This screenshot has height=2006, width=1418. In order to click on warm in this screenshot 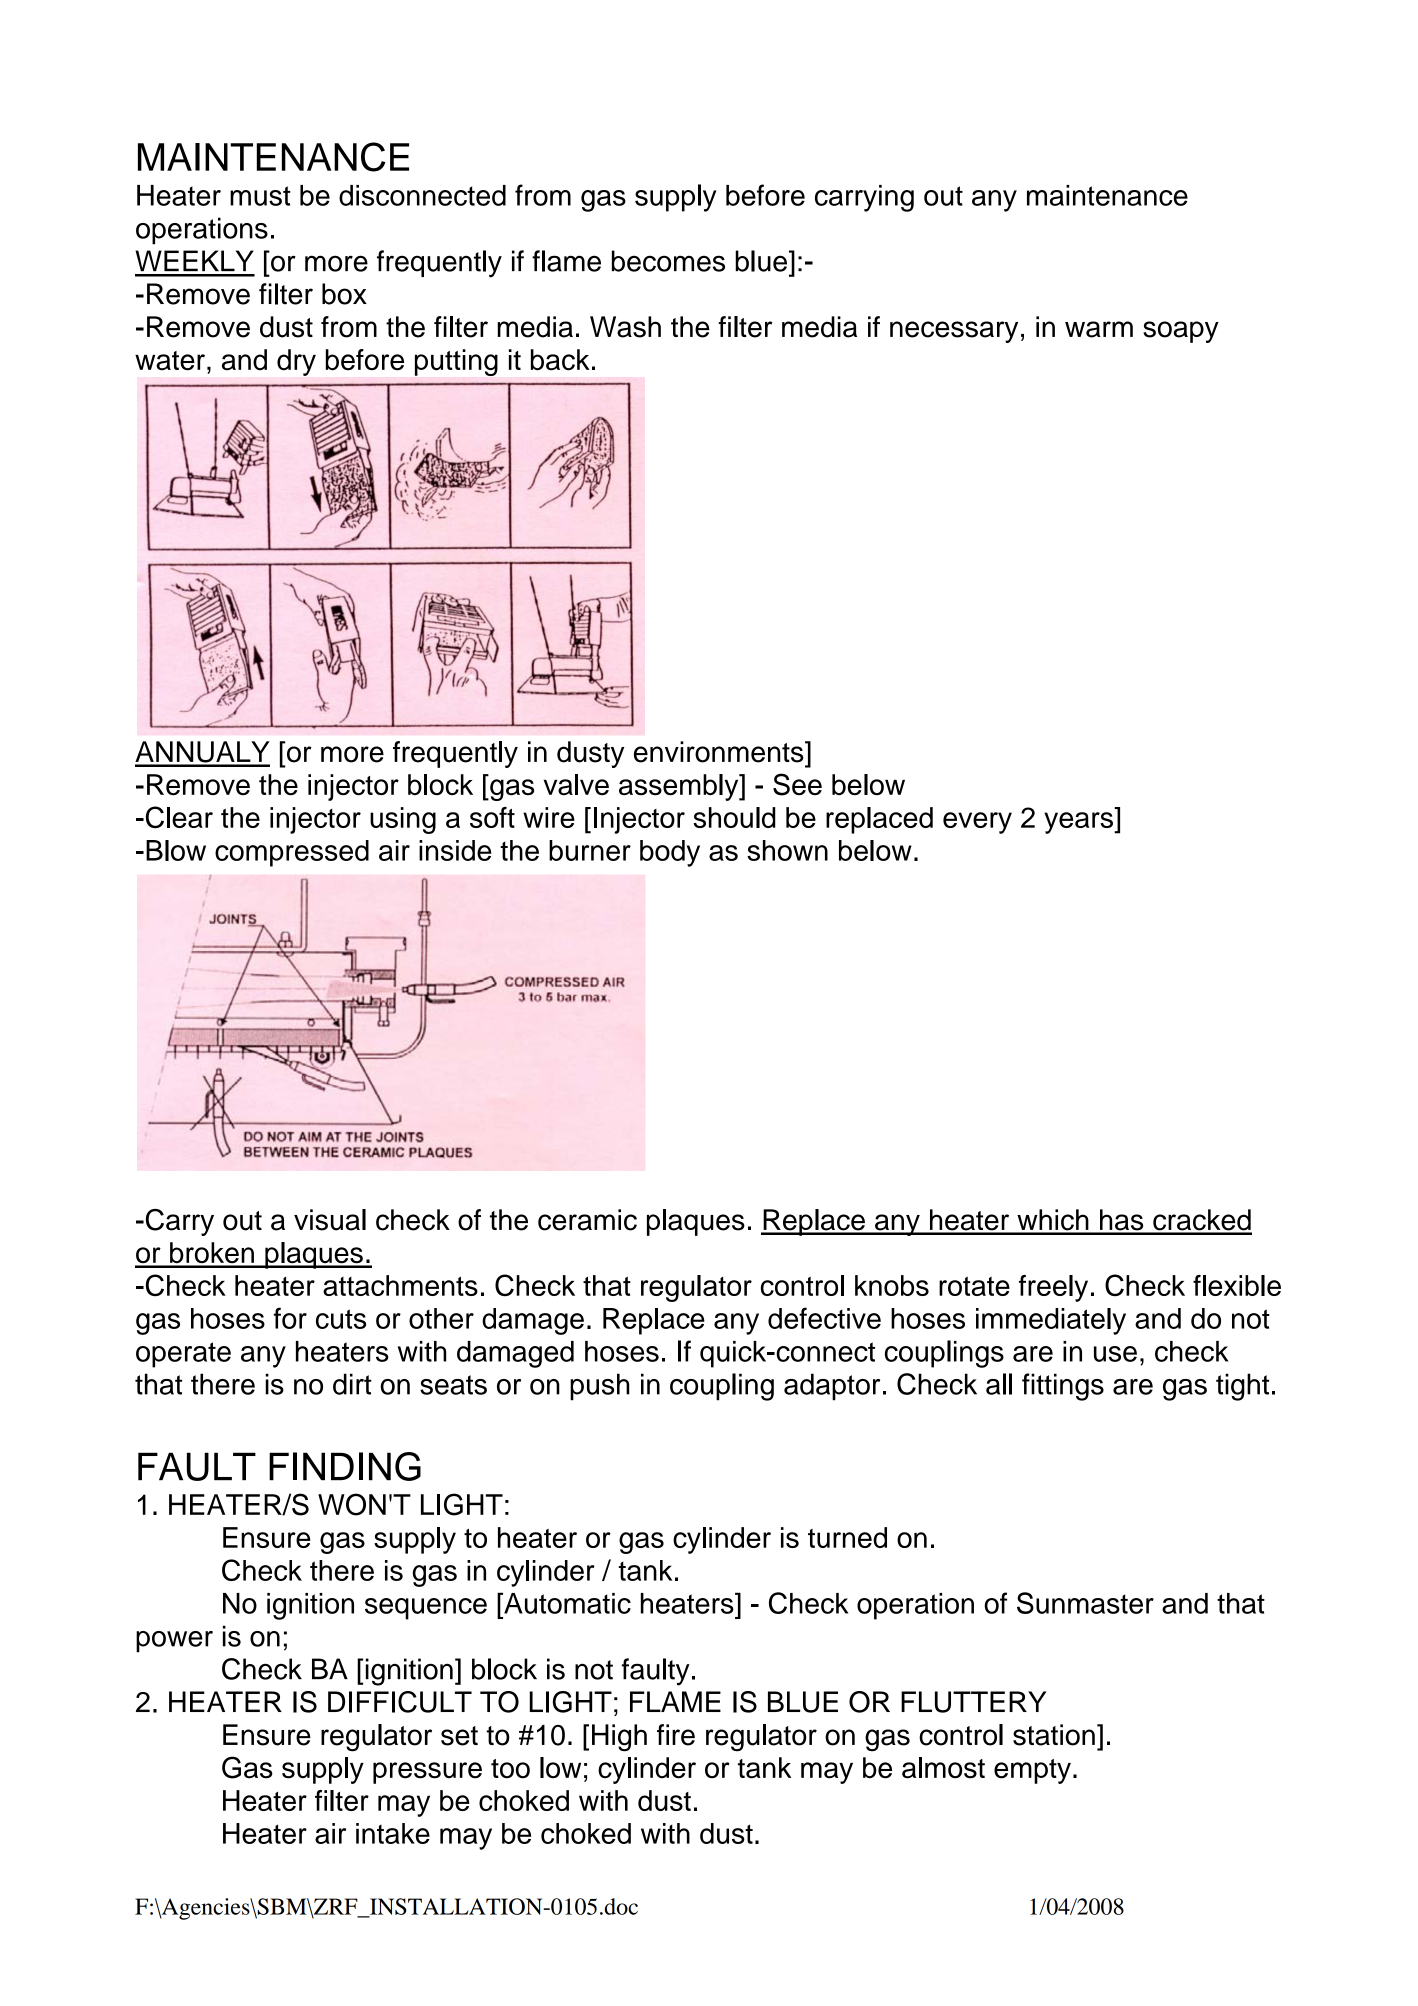, I will do `click(1099, 329)`.
